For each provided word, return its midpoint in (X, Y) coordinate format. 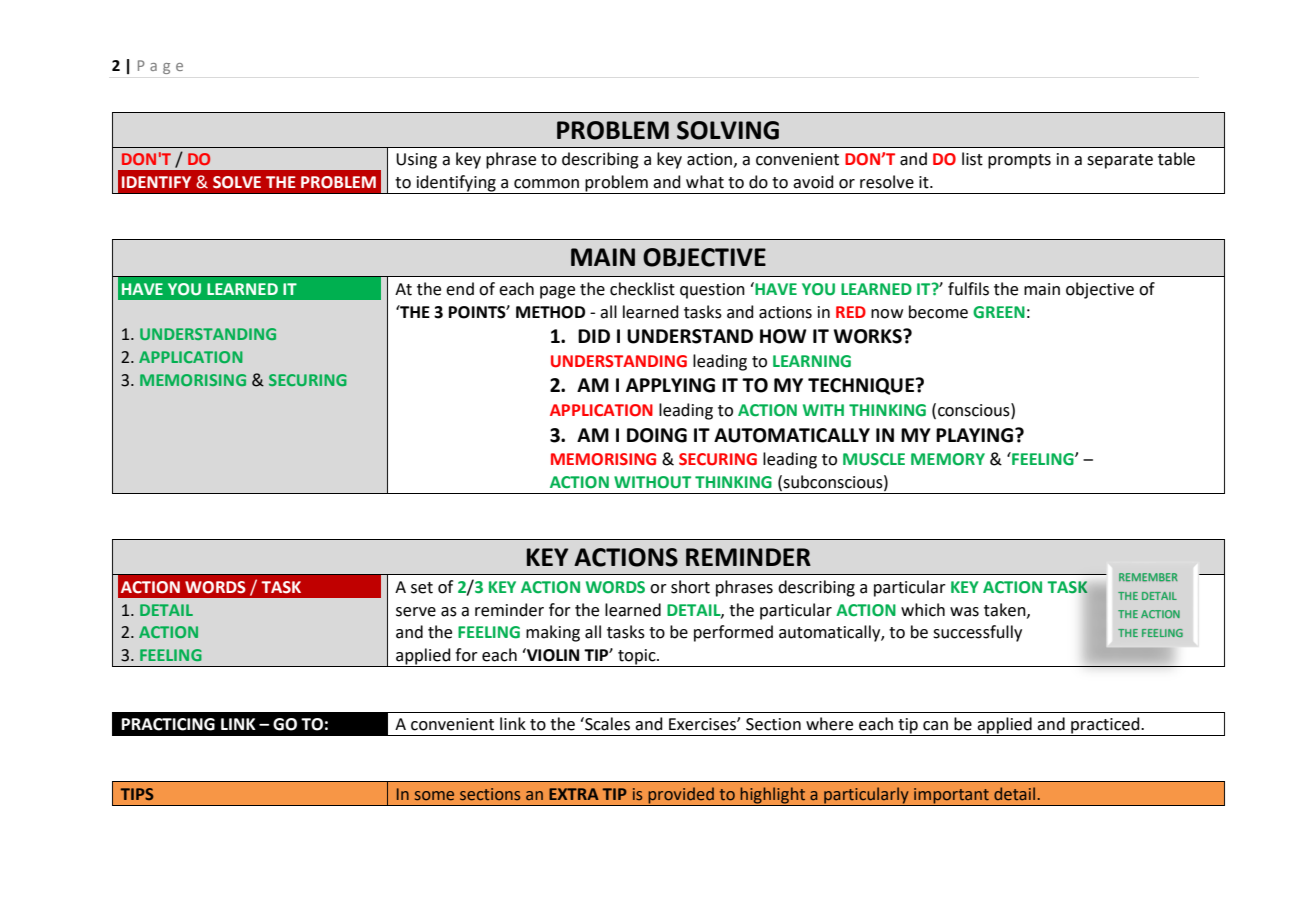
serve (416, 612)
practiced (1105, 726)
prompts (1019, 161)
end (460, 289)
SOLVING (728, 130)
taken (1006, 610)
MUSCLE (874, 459)
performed (733, 633)
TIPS (137, 794)
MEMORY (948, 459)
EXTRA (574, 794)
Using (416, 161)
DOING (657, 435)
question (712, 291)
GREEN (999, 312)
